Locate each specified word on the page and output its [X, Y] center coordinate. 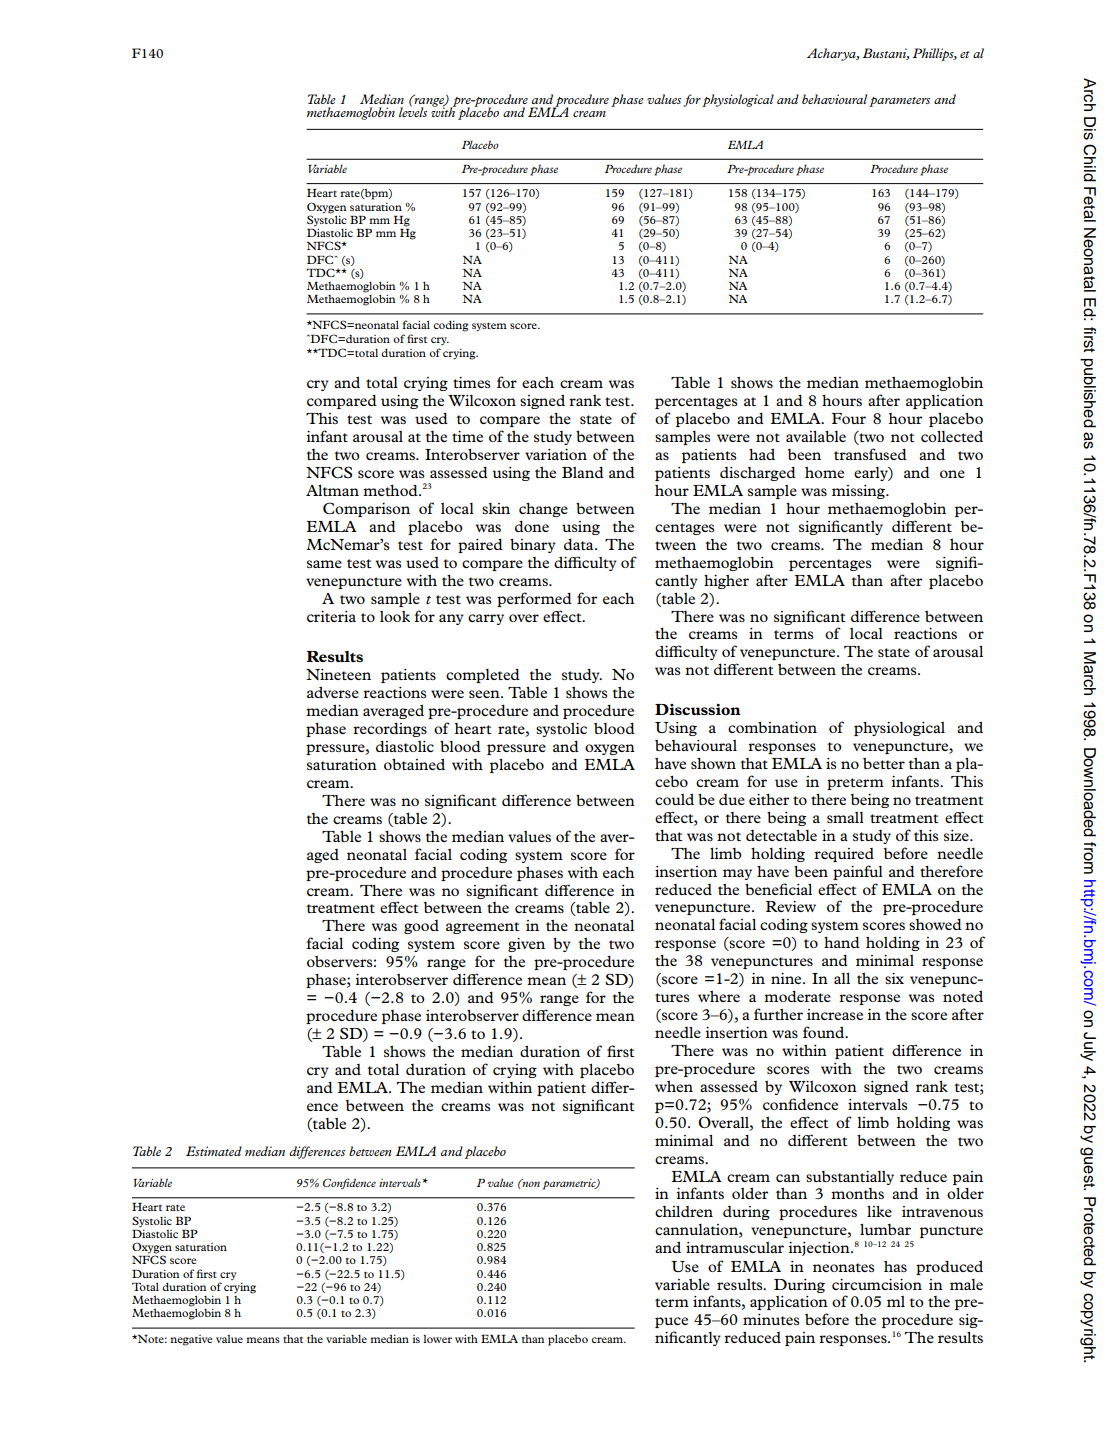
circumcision [877, 1284]
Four [849, 418]
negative [191, 1340]
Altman [332, 490]
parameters [899, 102]
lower [437, 1339]
